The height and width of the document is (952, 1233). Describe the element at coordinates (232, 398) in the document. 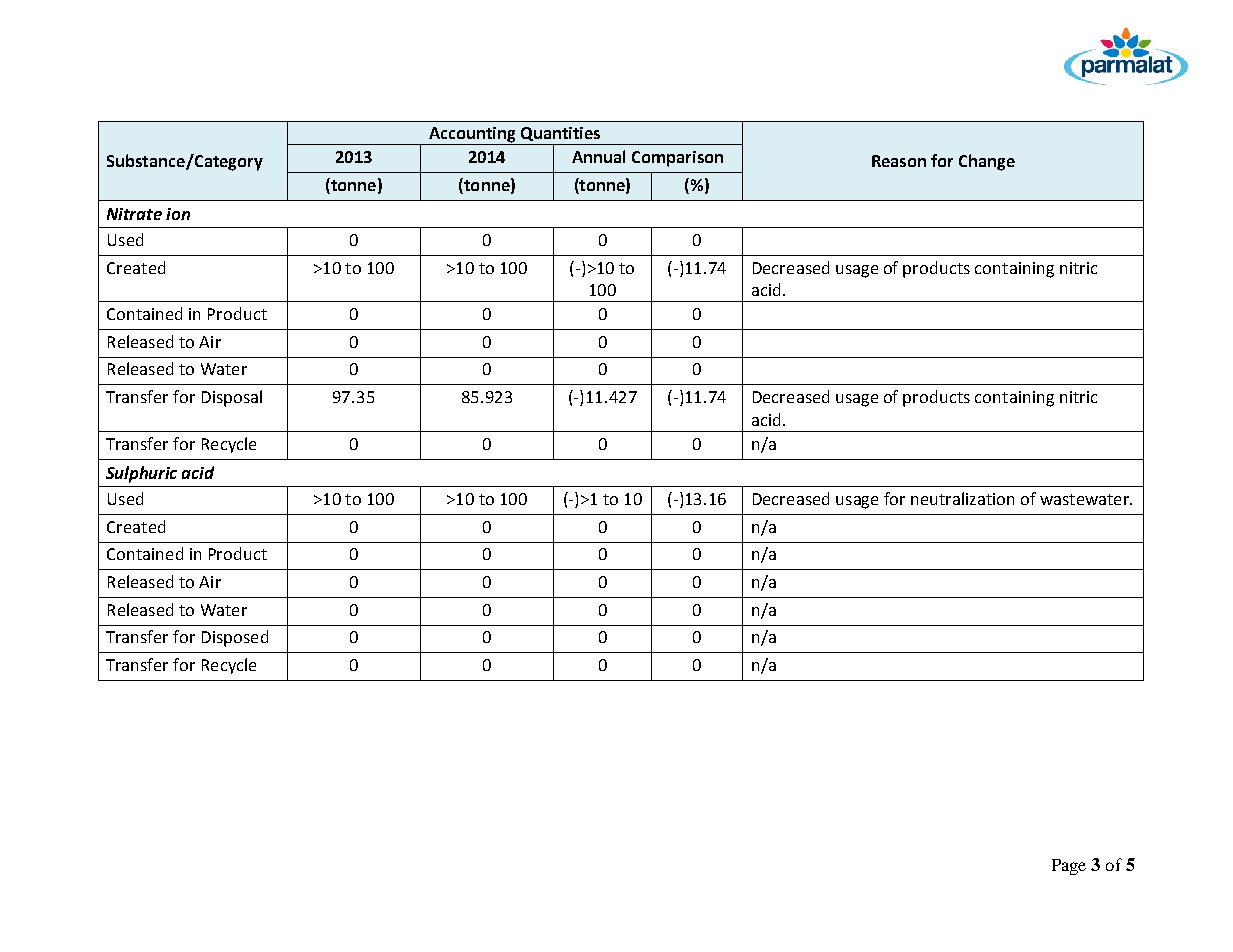

I see `Disposal` at that location.
